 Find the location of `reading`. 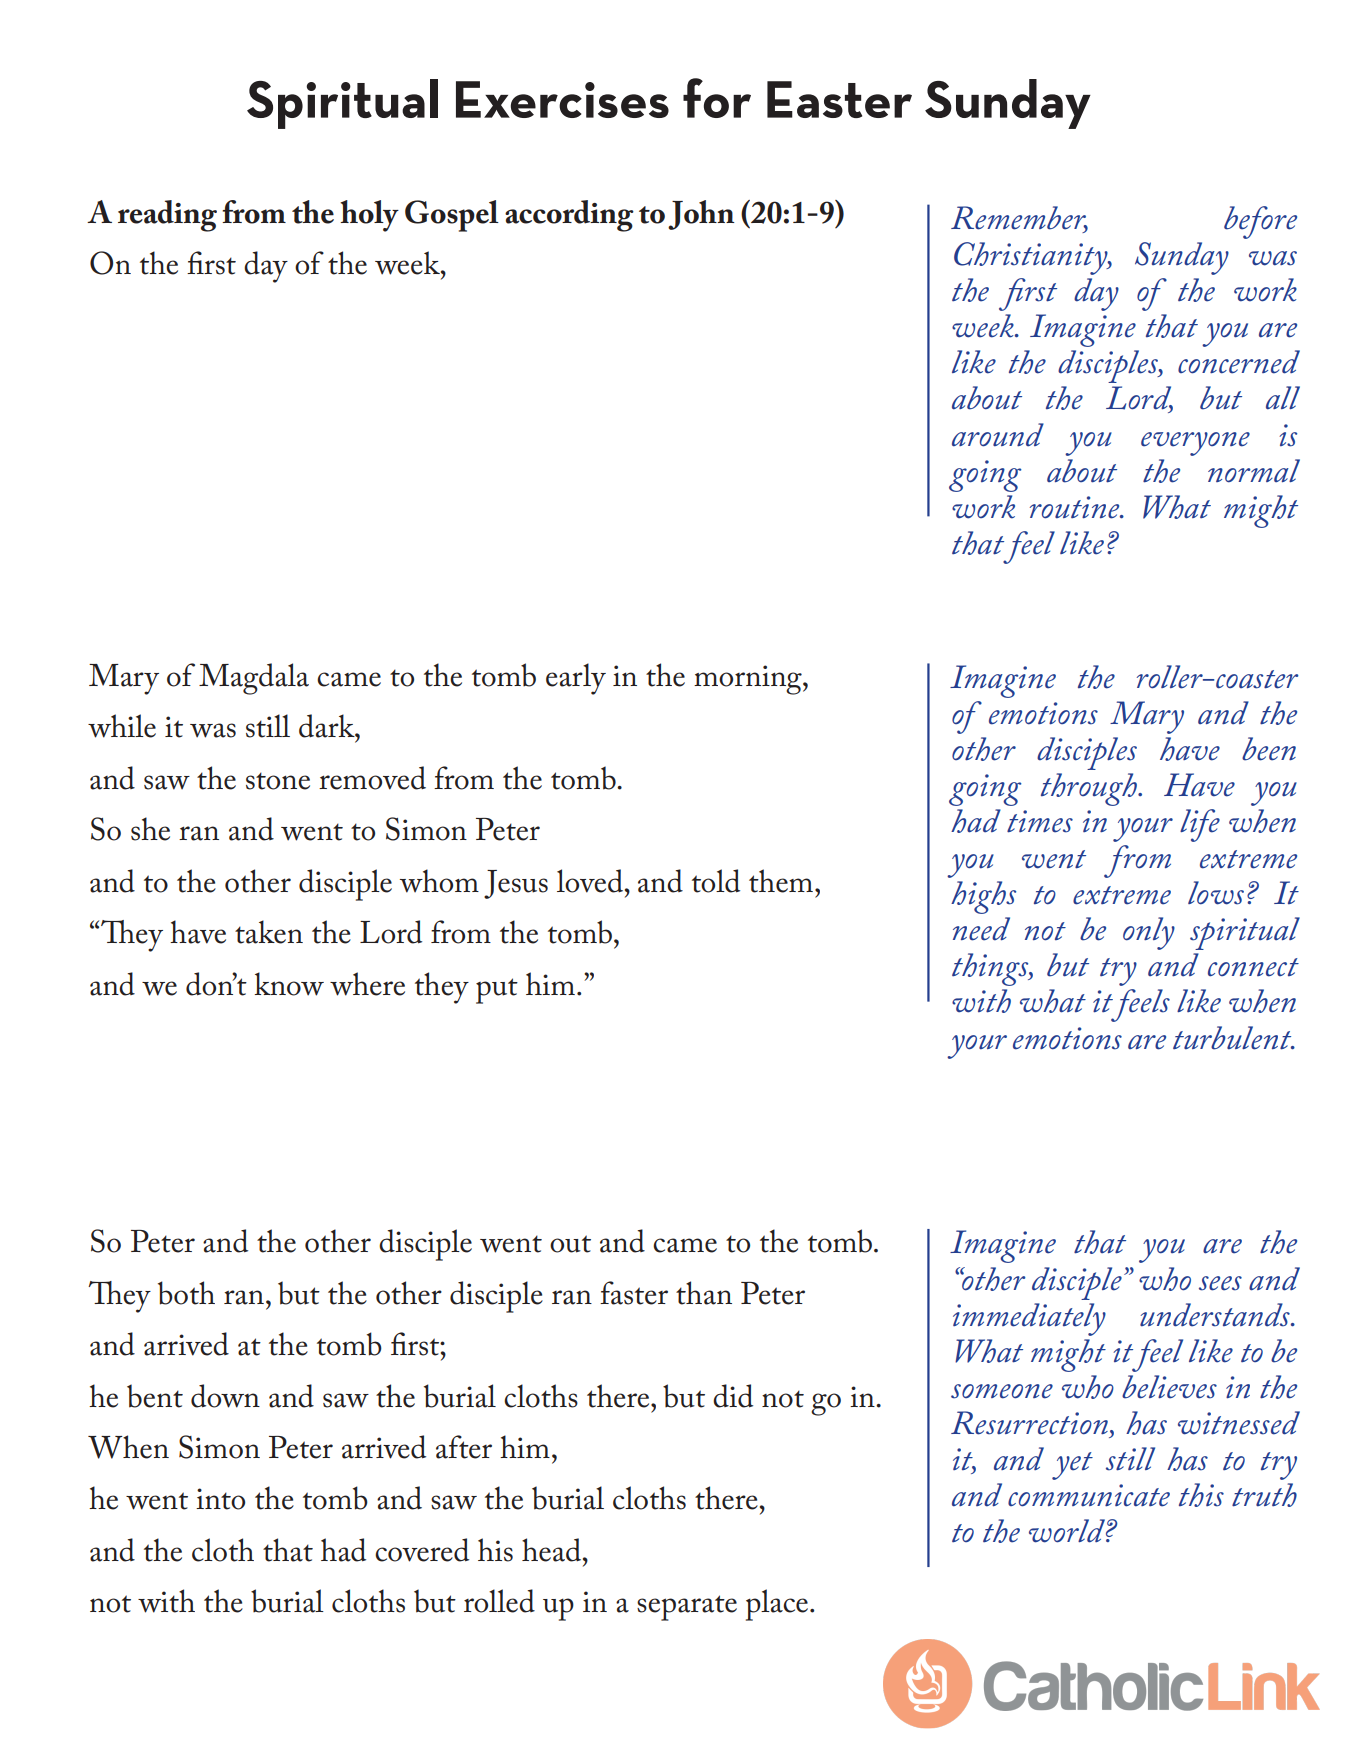

reading is located at coordinates (167, 216).
